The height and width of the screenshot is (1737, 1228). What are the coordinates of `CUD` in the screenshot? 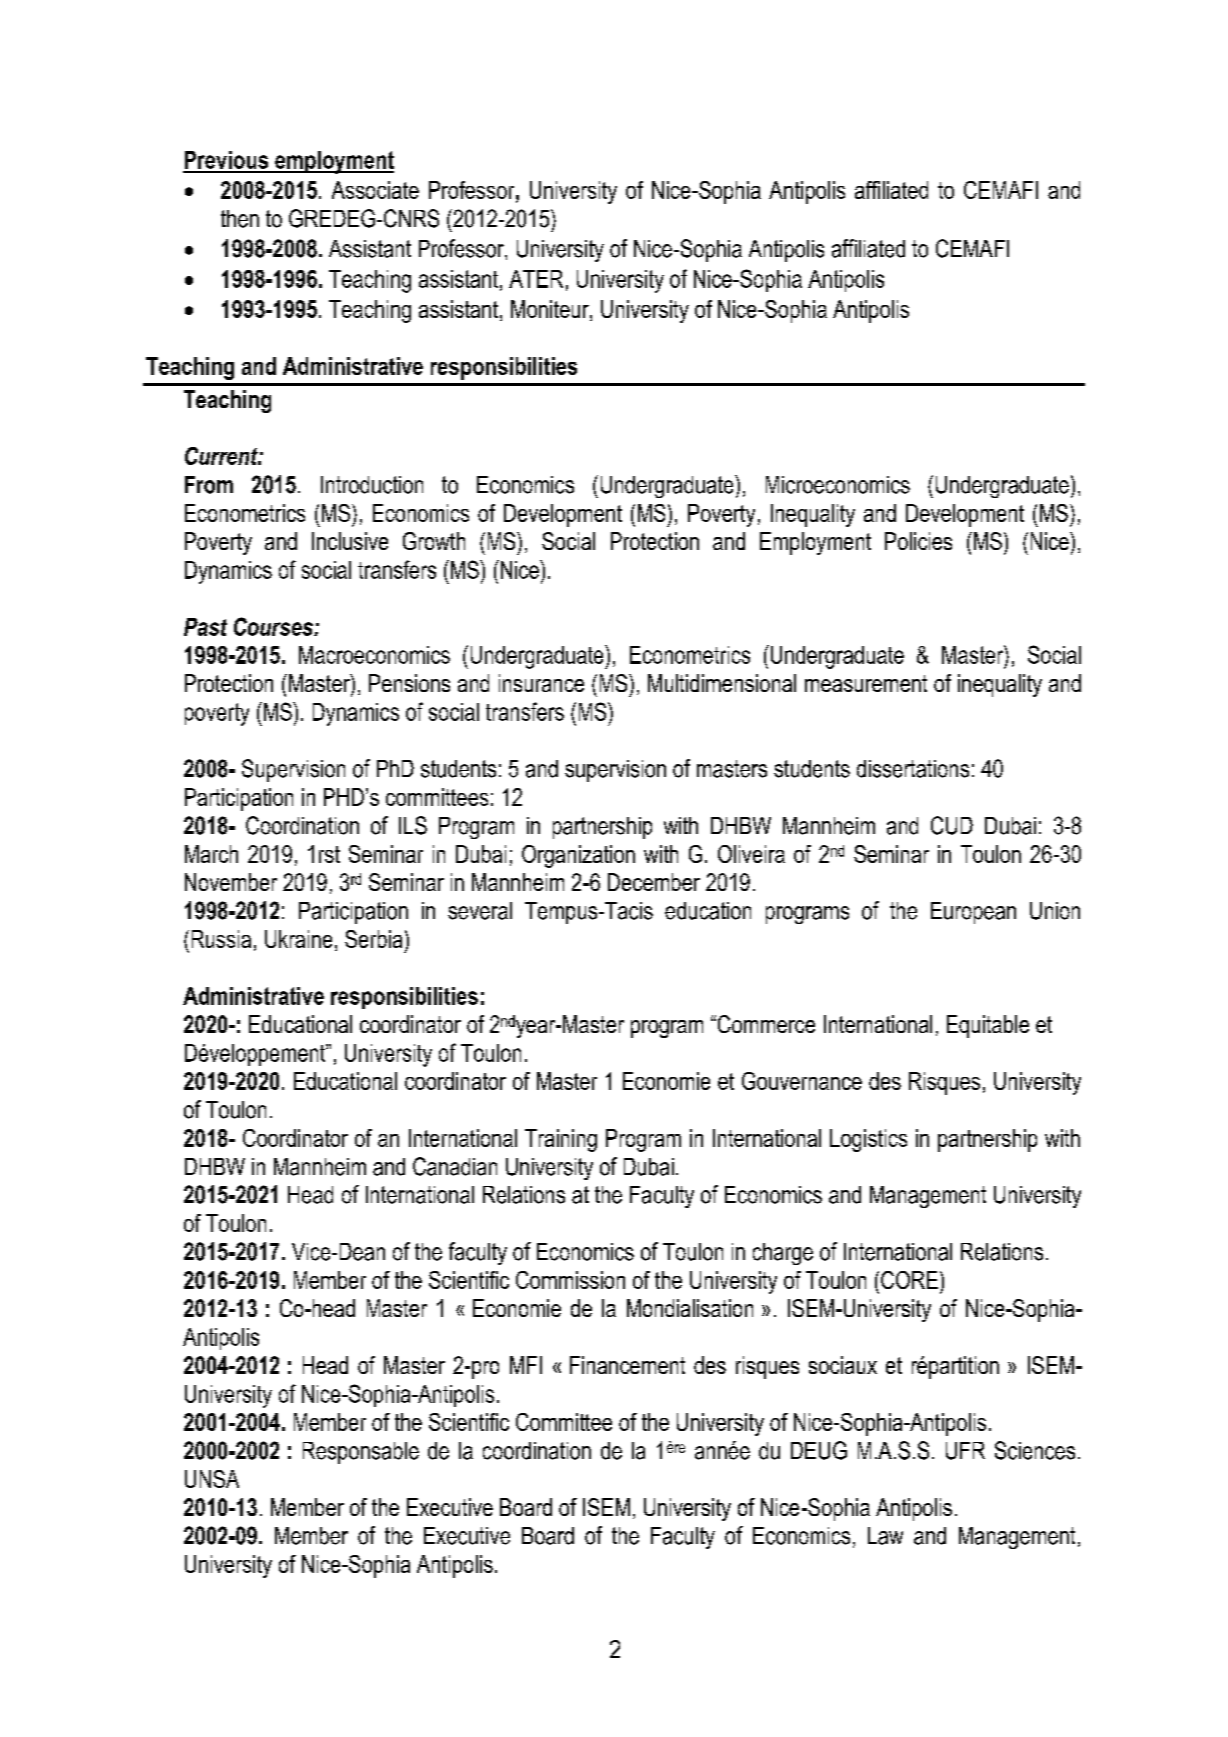 It's located at (952, 825).
